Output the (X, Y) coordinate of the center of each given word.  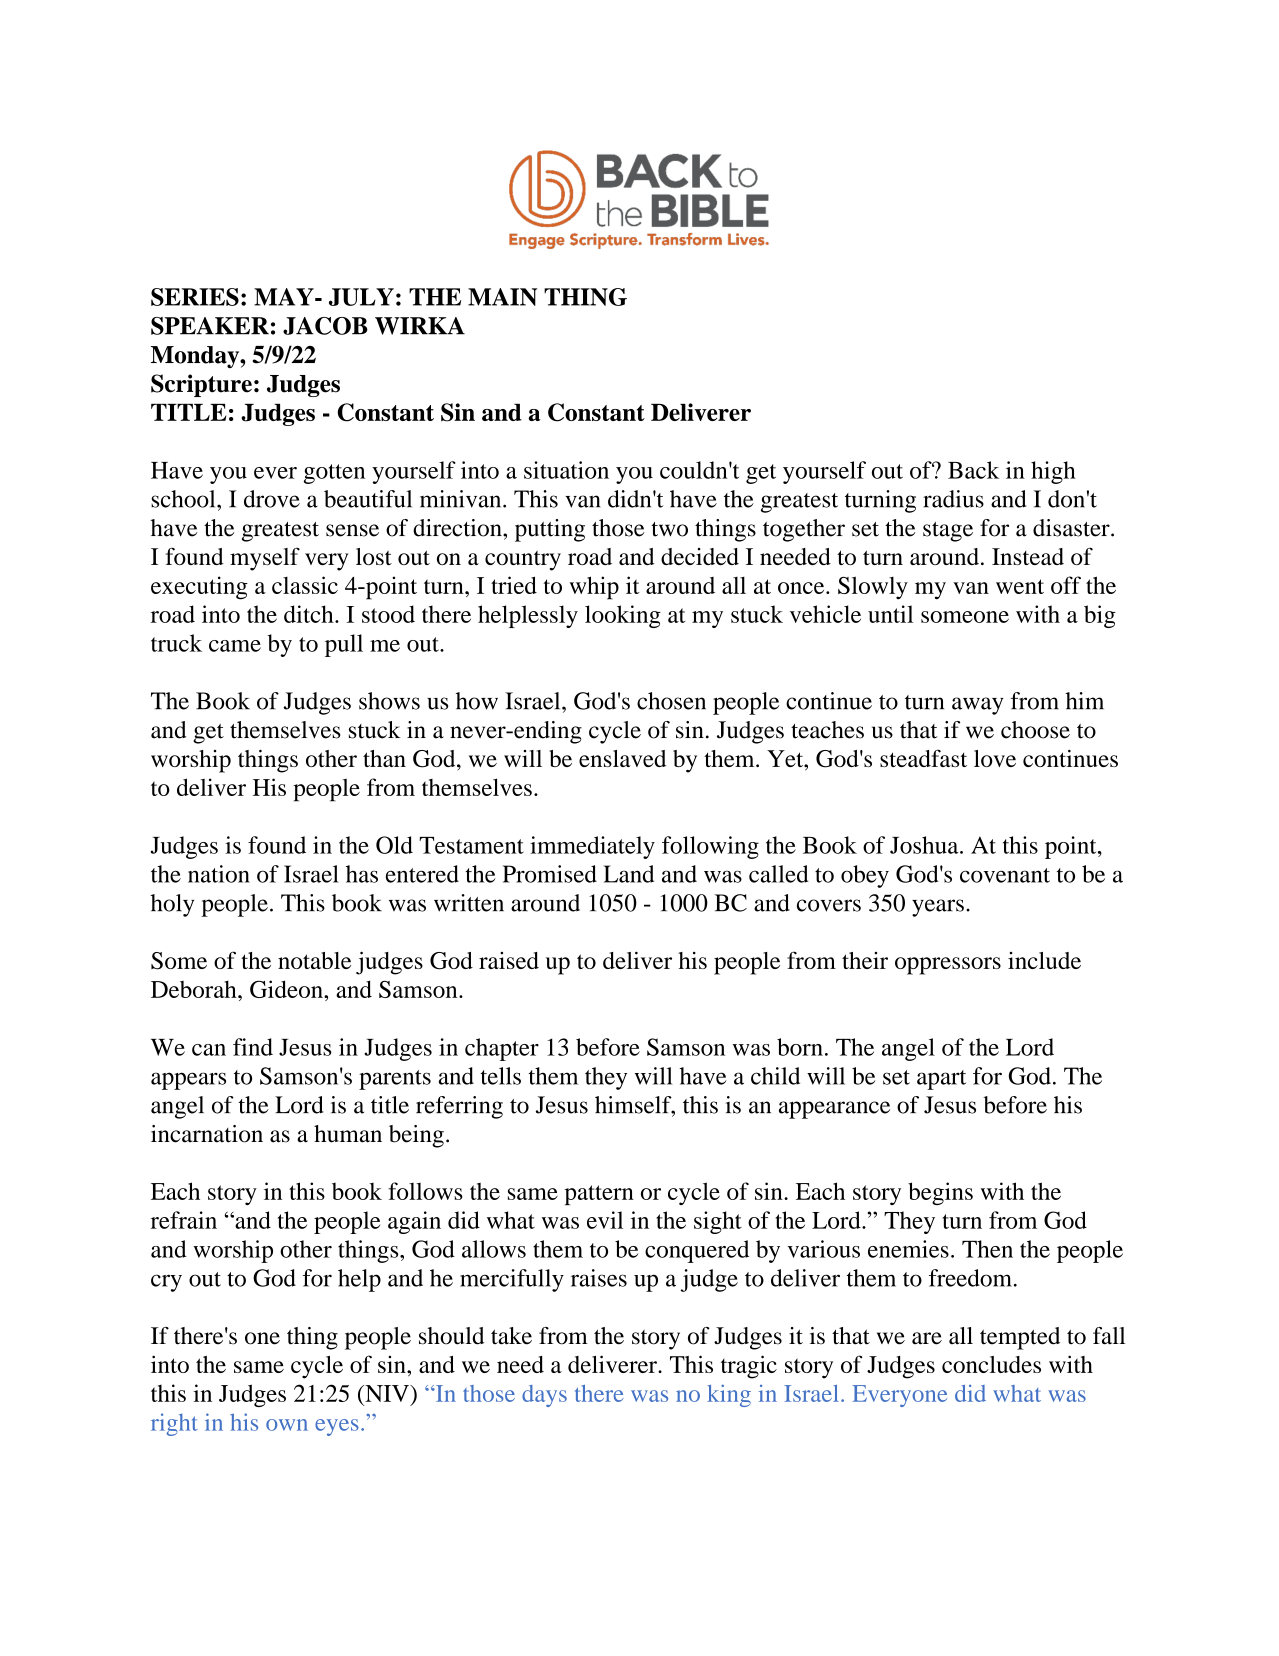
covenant (1005, 875)
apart (941, 1080)
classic (305, 585)
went (1020, 586)
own (287, 1425)
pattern (599, 1195)
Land (629, 874)
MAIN (502, 297)
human (348, 1134)
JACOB (325, 326)
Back (973, 470)
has (362, 874)
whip (594, 588)
